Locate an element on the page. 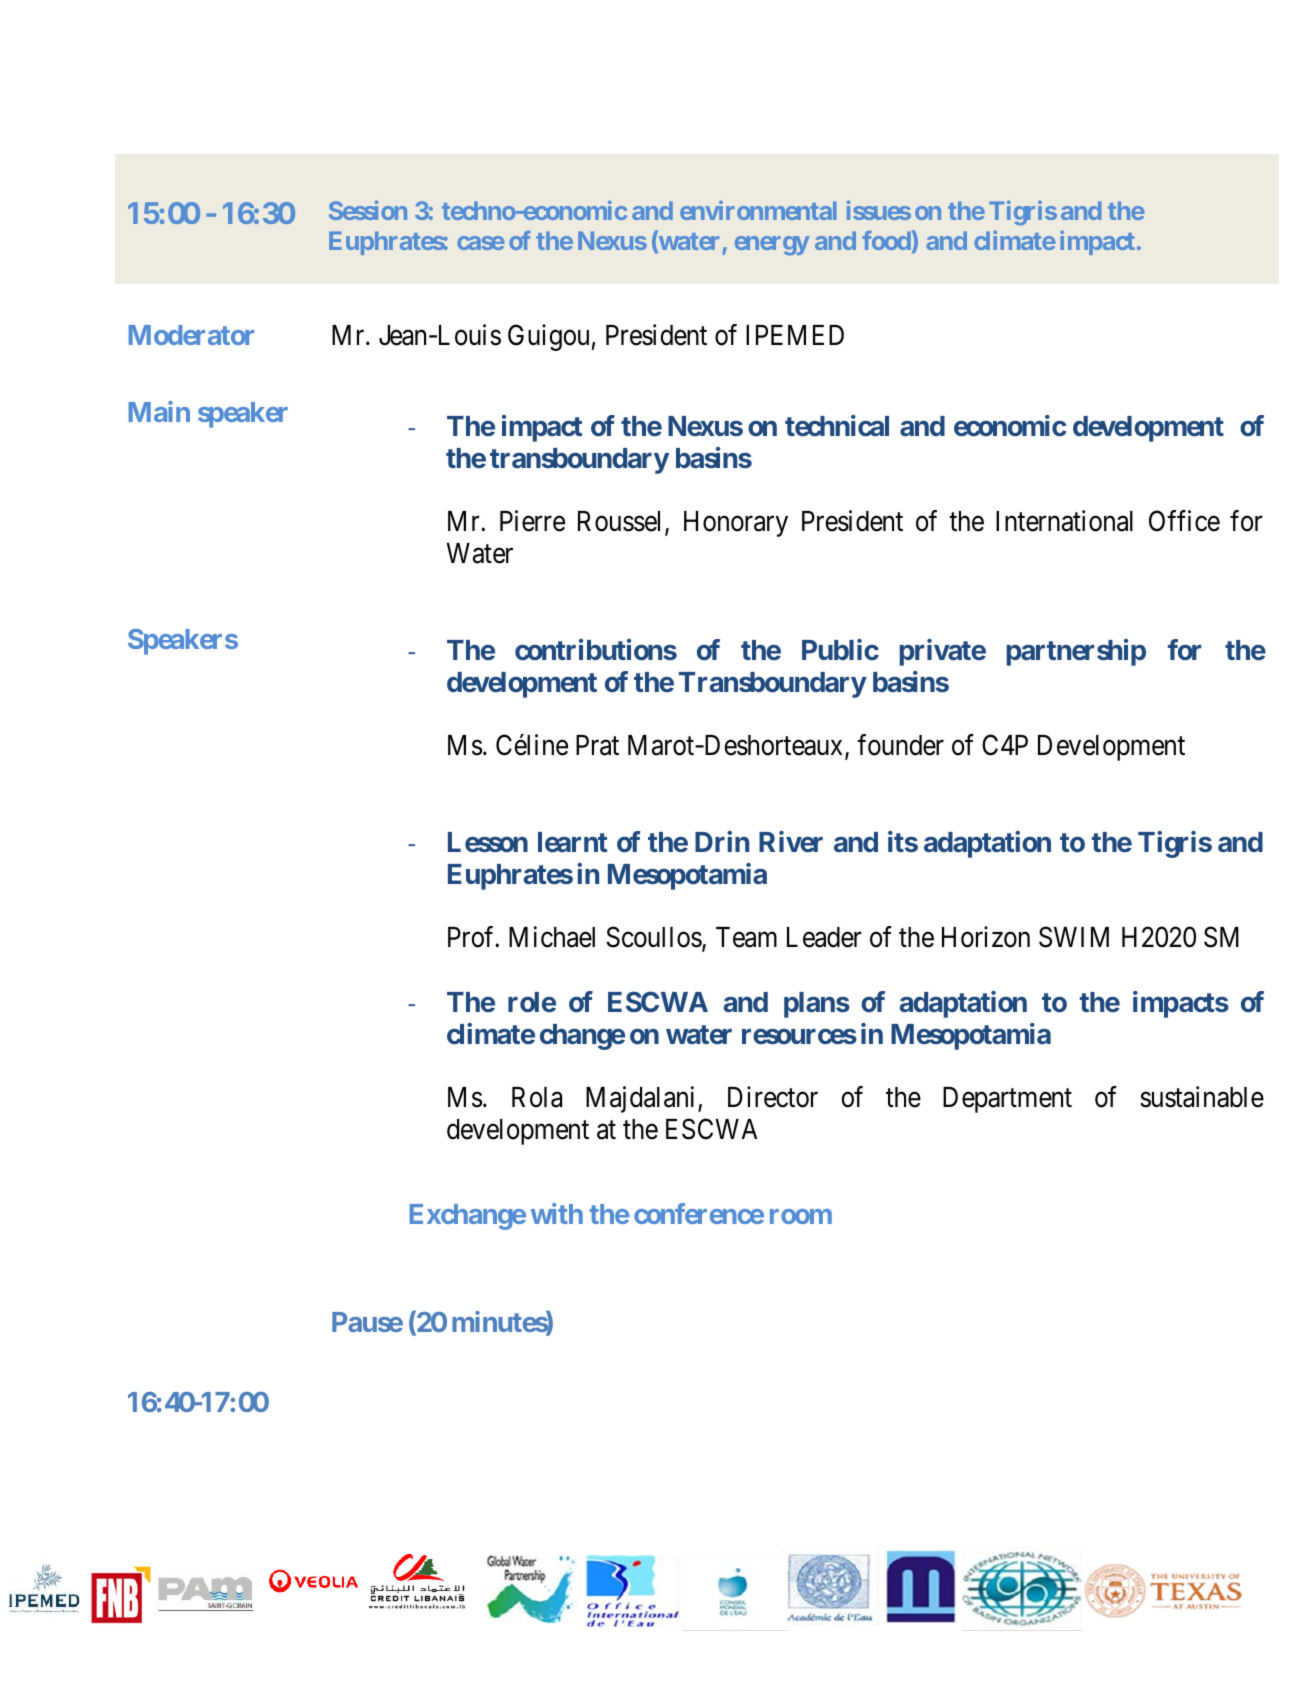 This document has height=1691, width=1307. Michael is located at coordinates (552, 937).
